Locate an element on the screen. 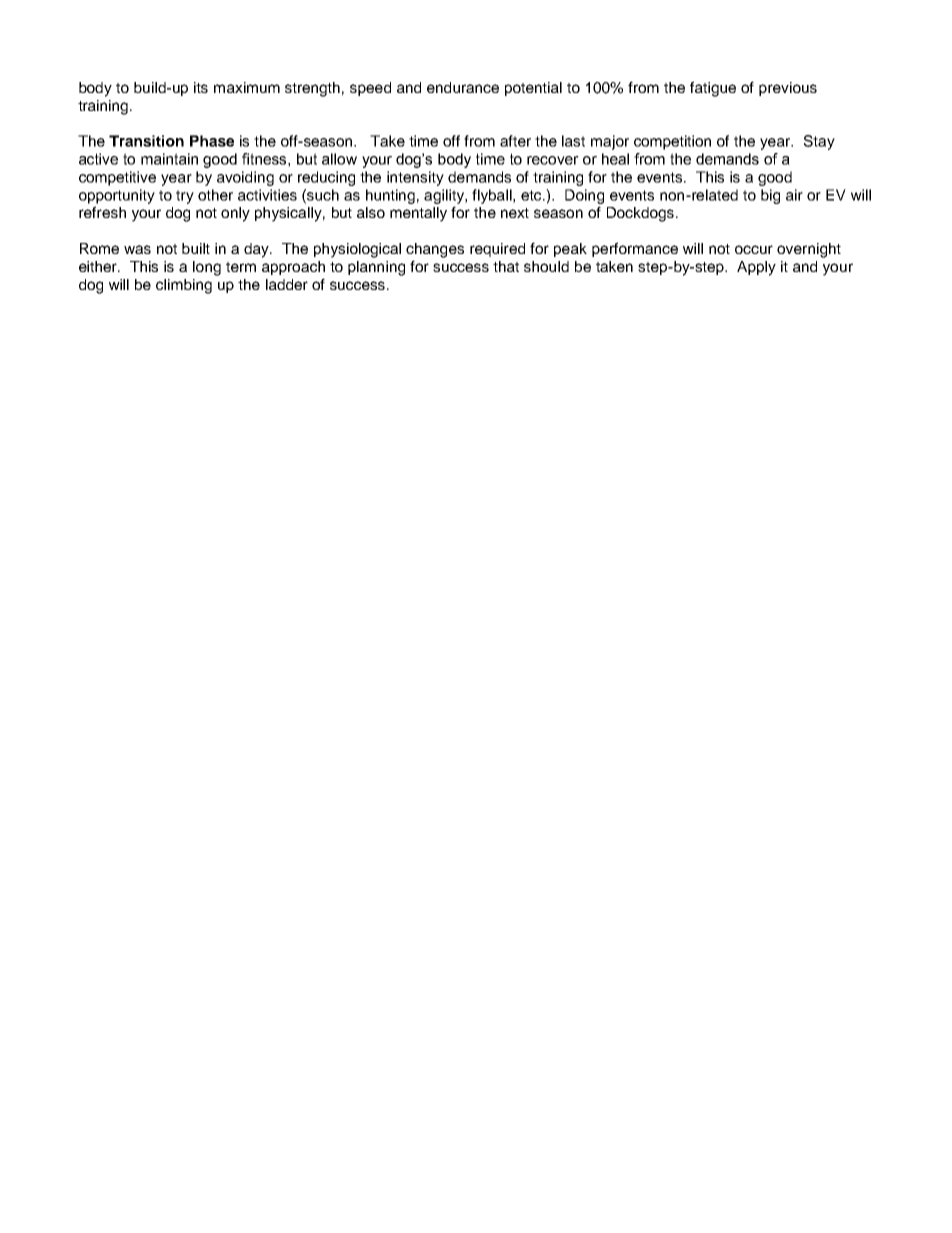 The width and height of the screenshot is (952, 1233). fatigue is located at coordinates (713, 89).
